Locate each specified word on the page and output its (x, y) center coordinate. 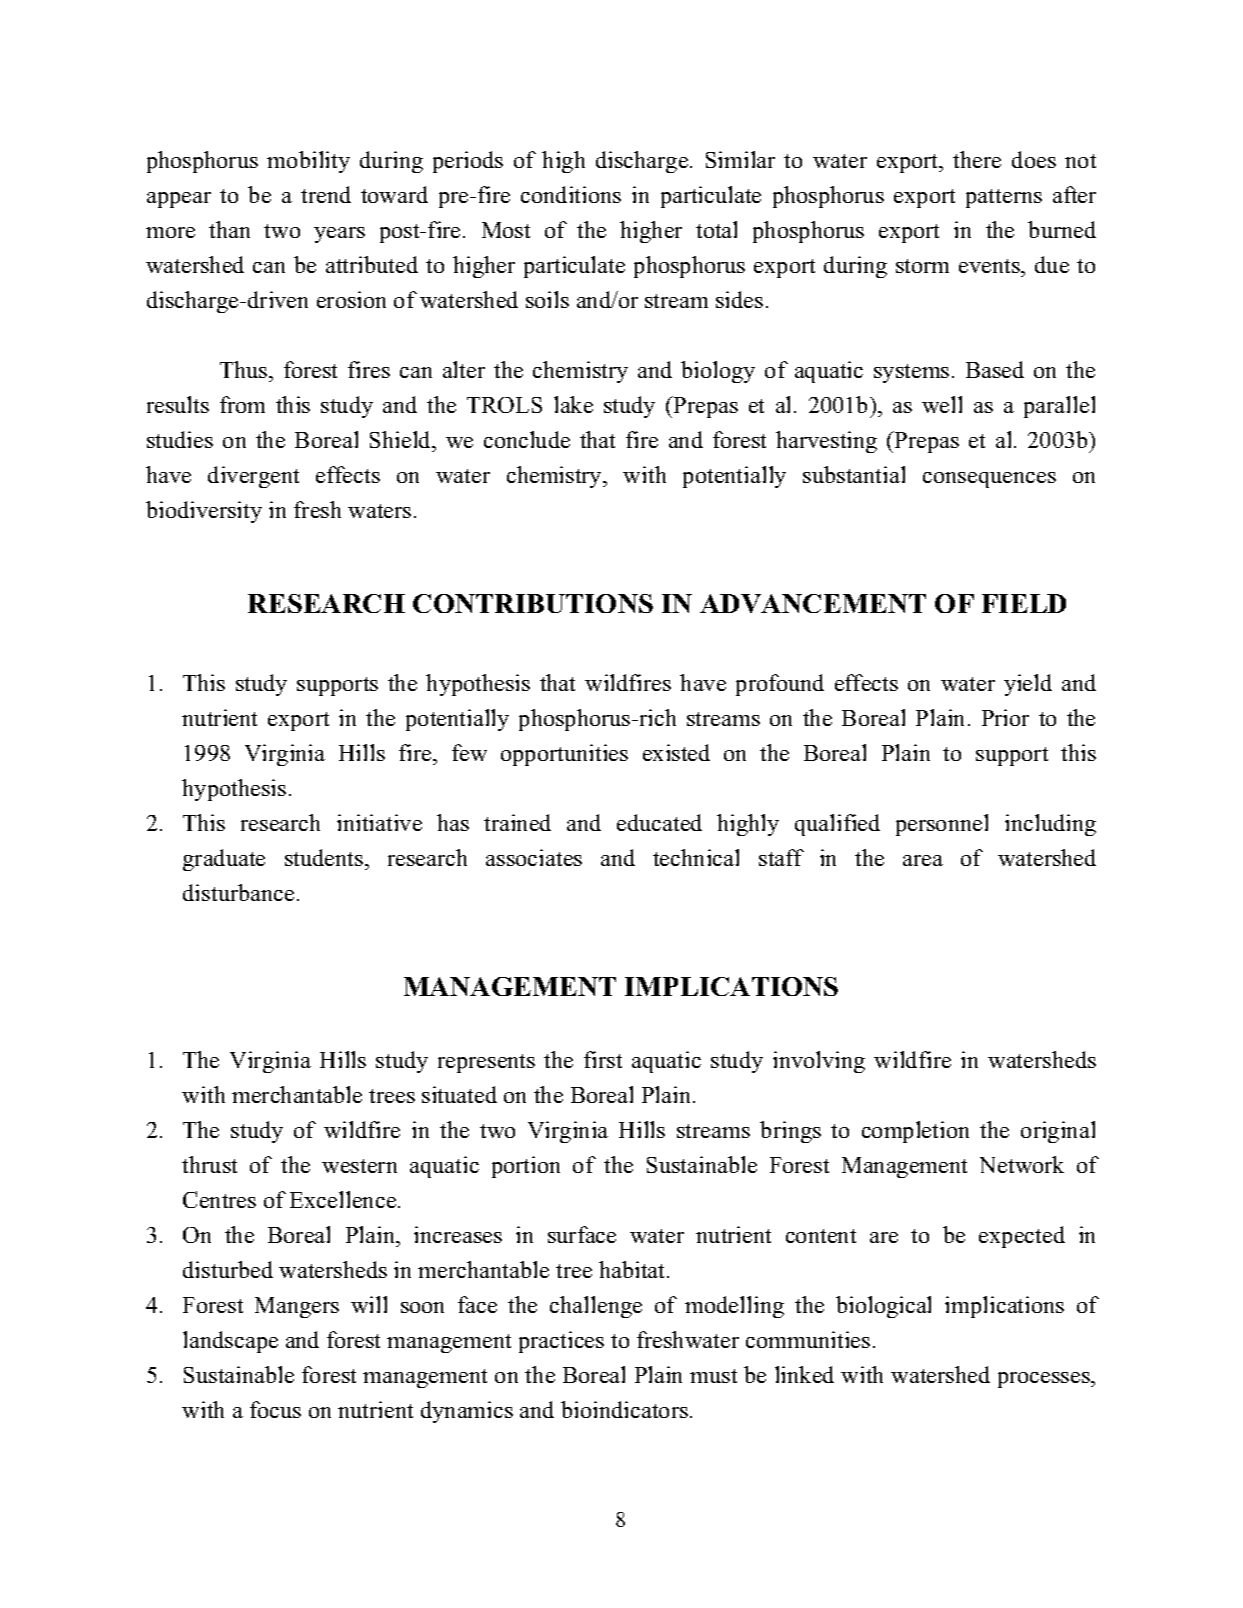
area (923, 860)
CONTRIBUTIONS (533, 603)
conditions (571, 194)
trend (326, 194)
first (603, 1059)
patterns (1004, 198)
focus (275, 1409)
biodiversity (204, 512)
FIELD (1024, 603)
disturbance (238, 892)
